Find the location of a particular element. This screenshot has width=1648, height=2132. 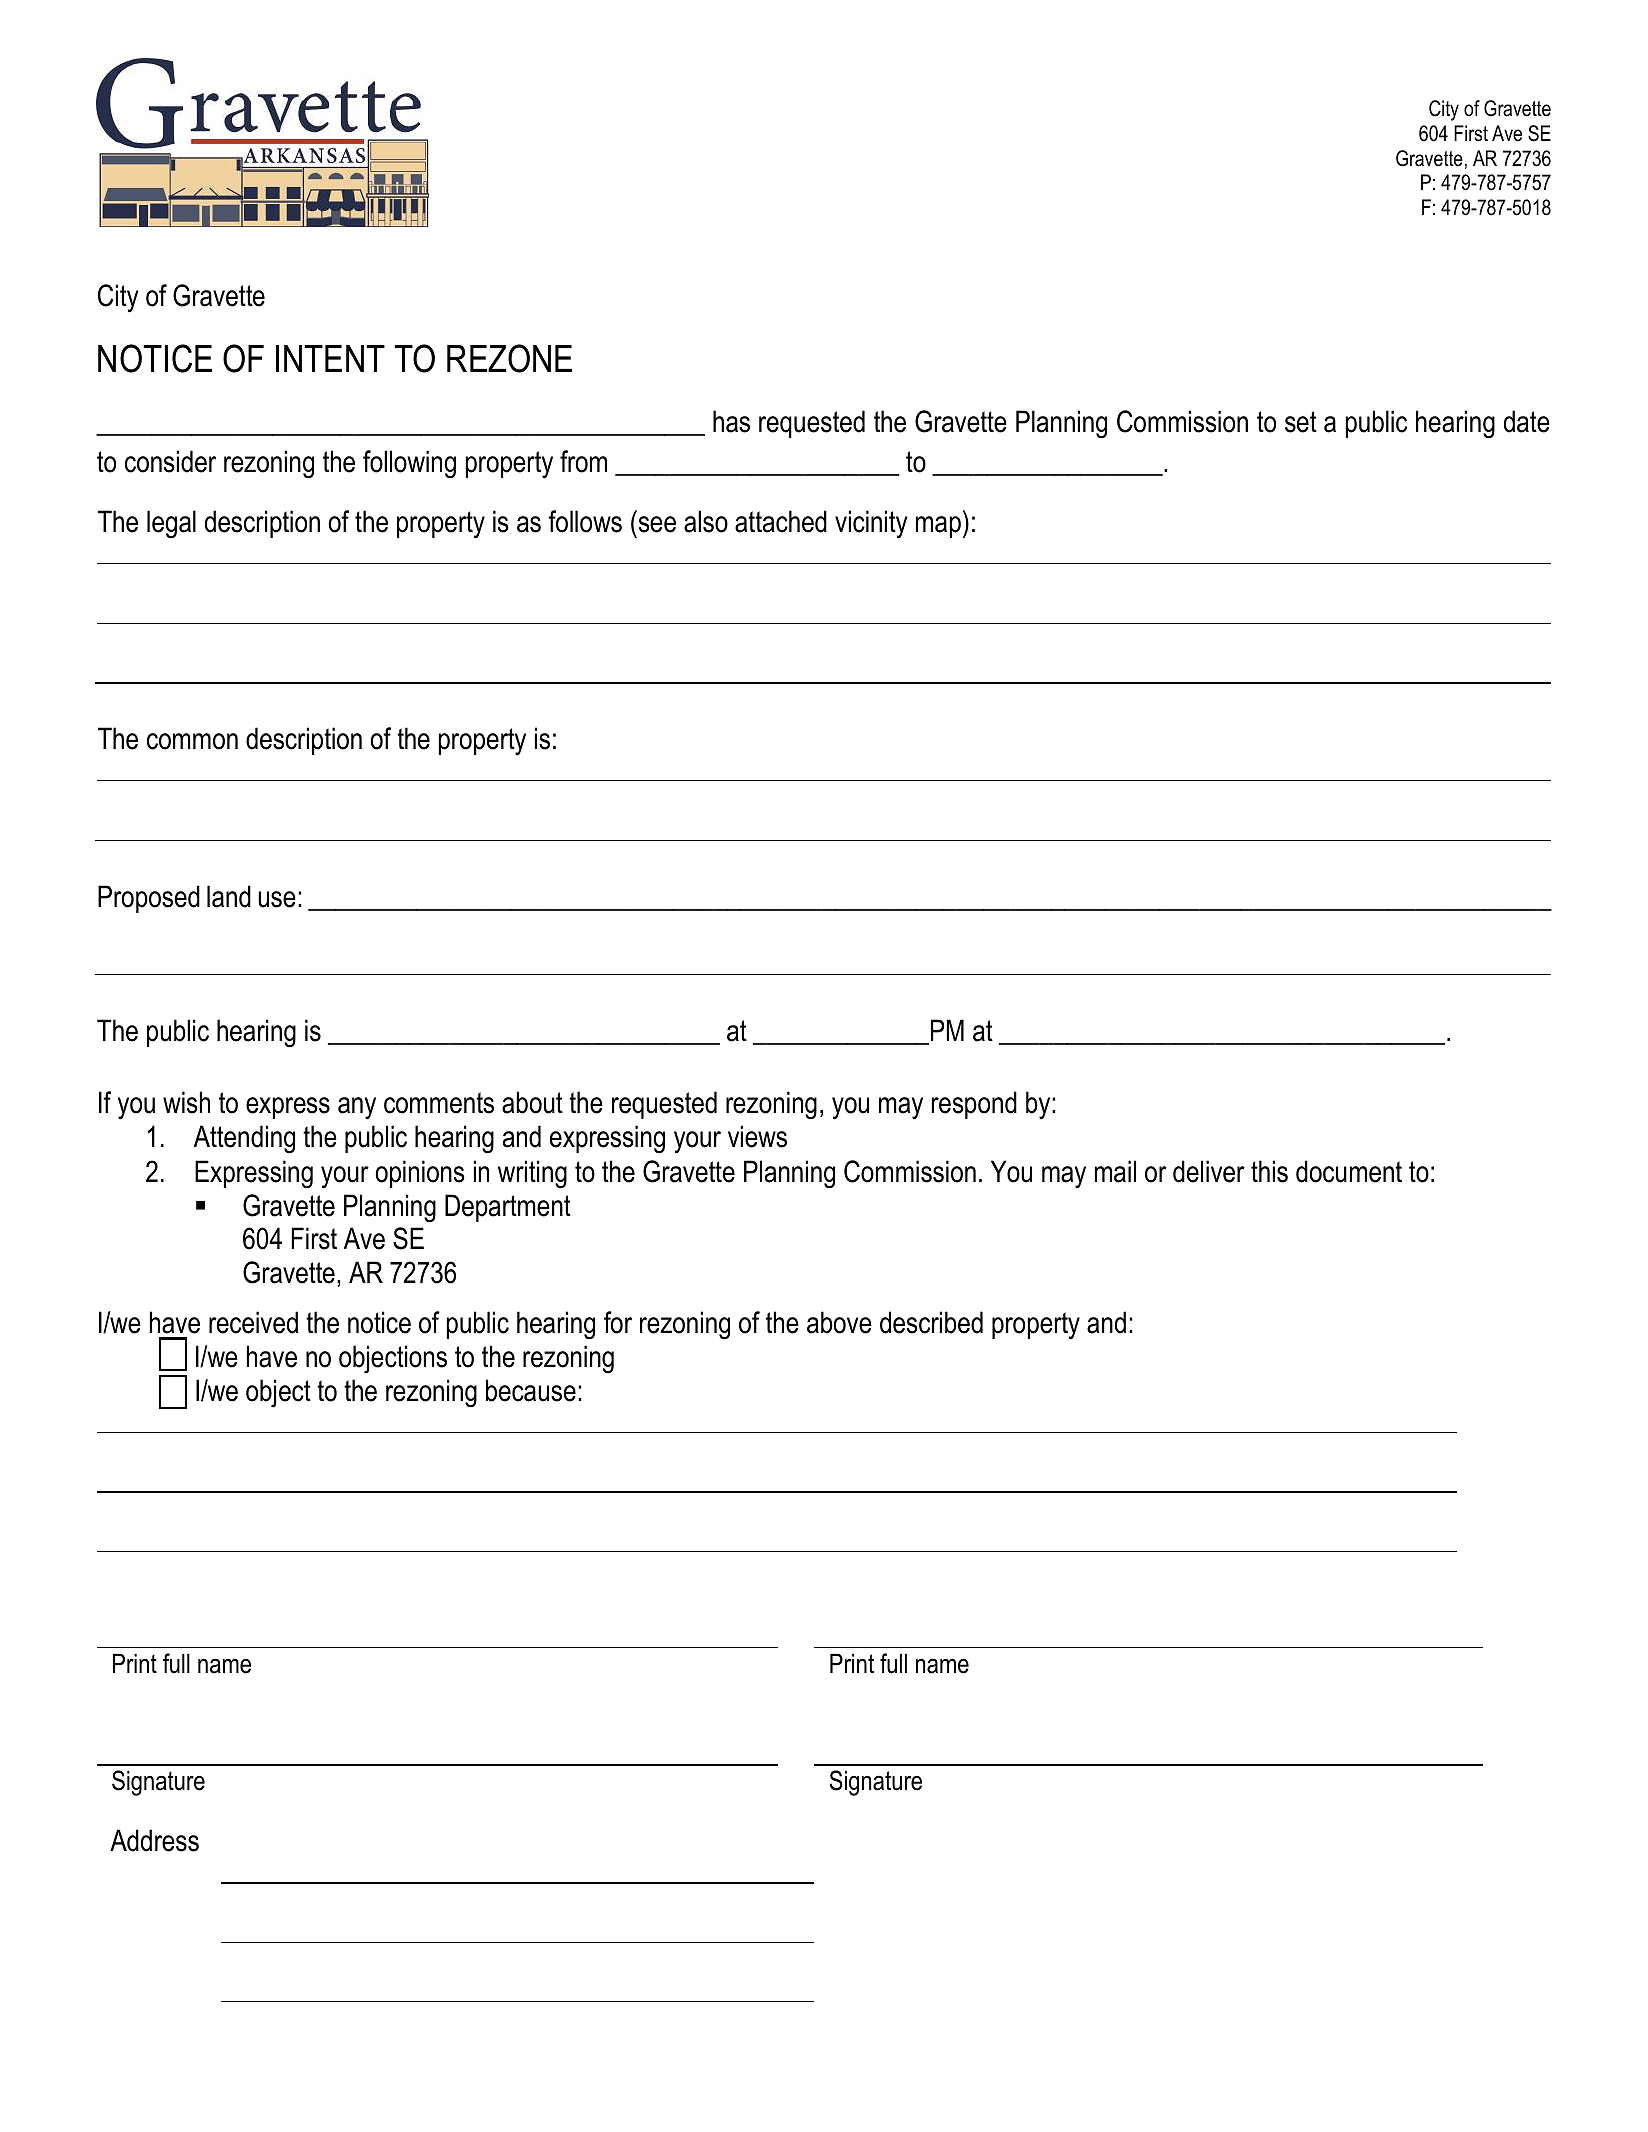

INTENT is located at coordinates (330, 358).
